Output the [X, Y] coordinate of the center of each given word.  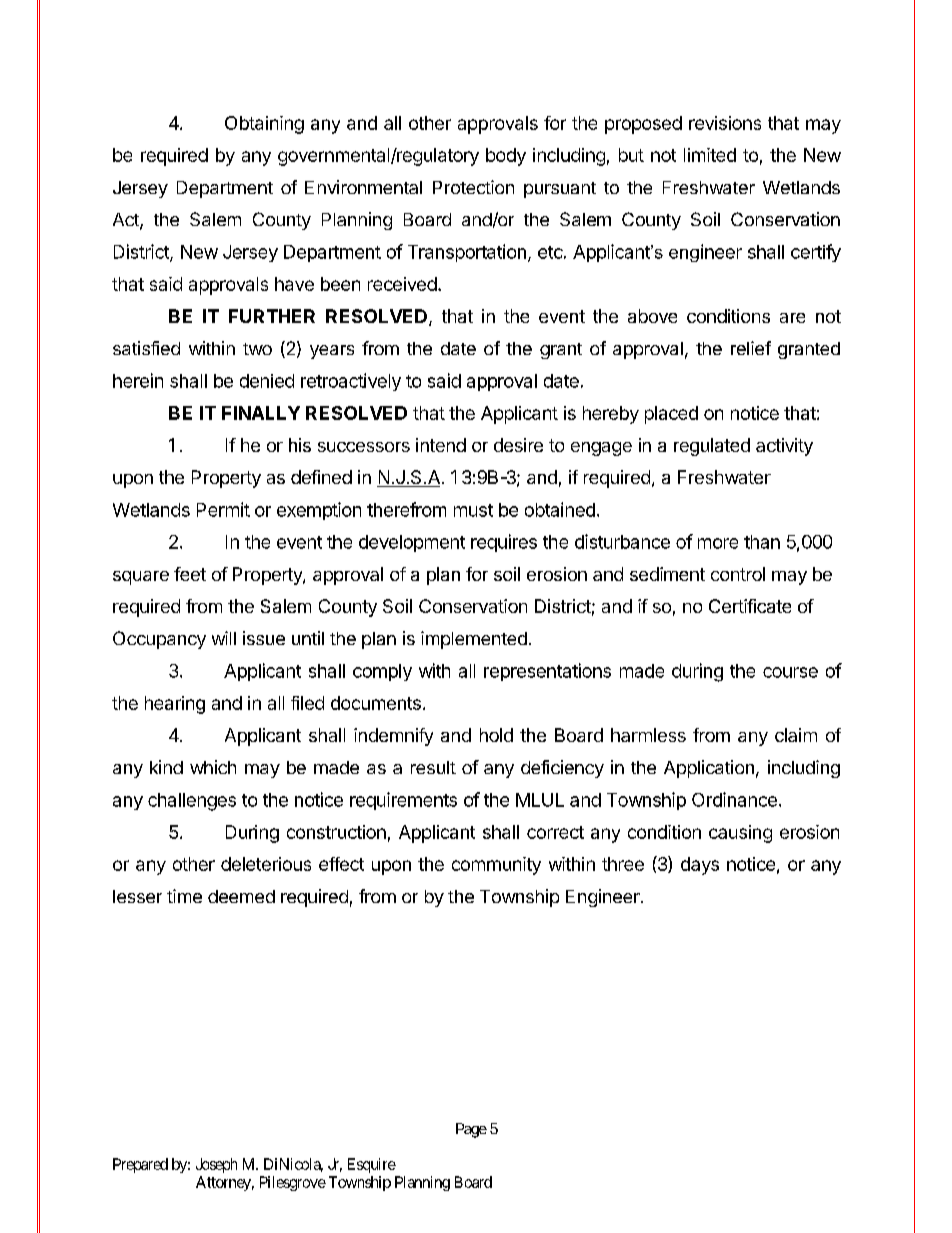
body [506, 157]
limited [710, 155]
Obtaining [264, 125]
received [402, 284]
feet [190, 574]
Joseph [216, 1165]
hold [496, 735]
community [496, 866]
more [718, 543]
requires [504, 543]
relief [751, 348]
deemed [241, 896]
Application [709, 769]
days [700, 866]
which [213, 767]
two [257, 349]
